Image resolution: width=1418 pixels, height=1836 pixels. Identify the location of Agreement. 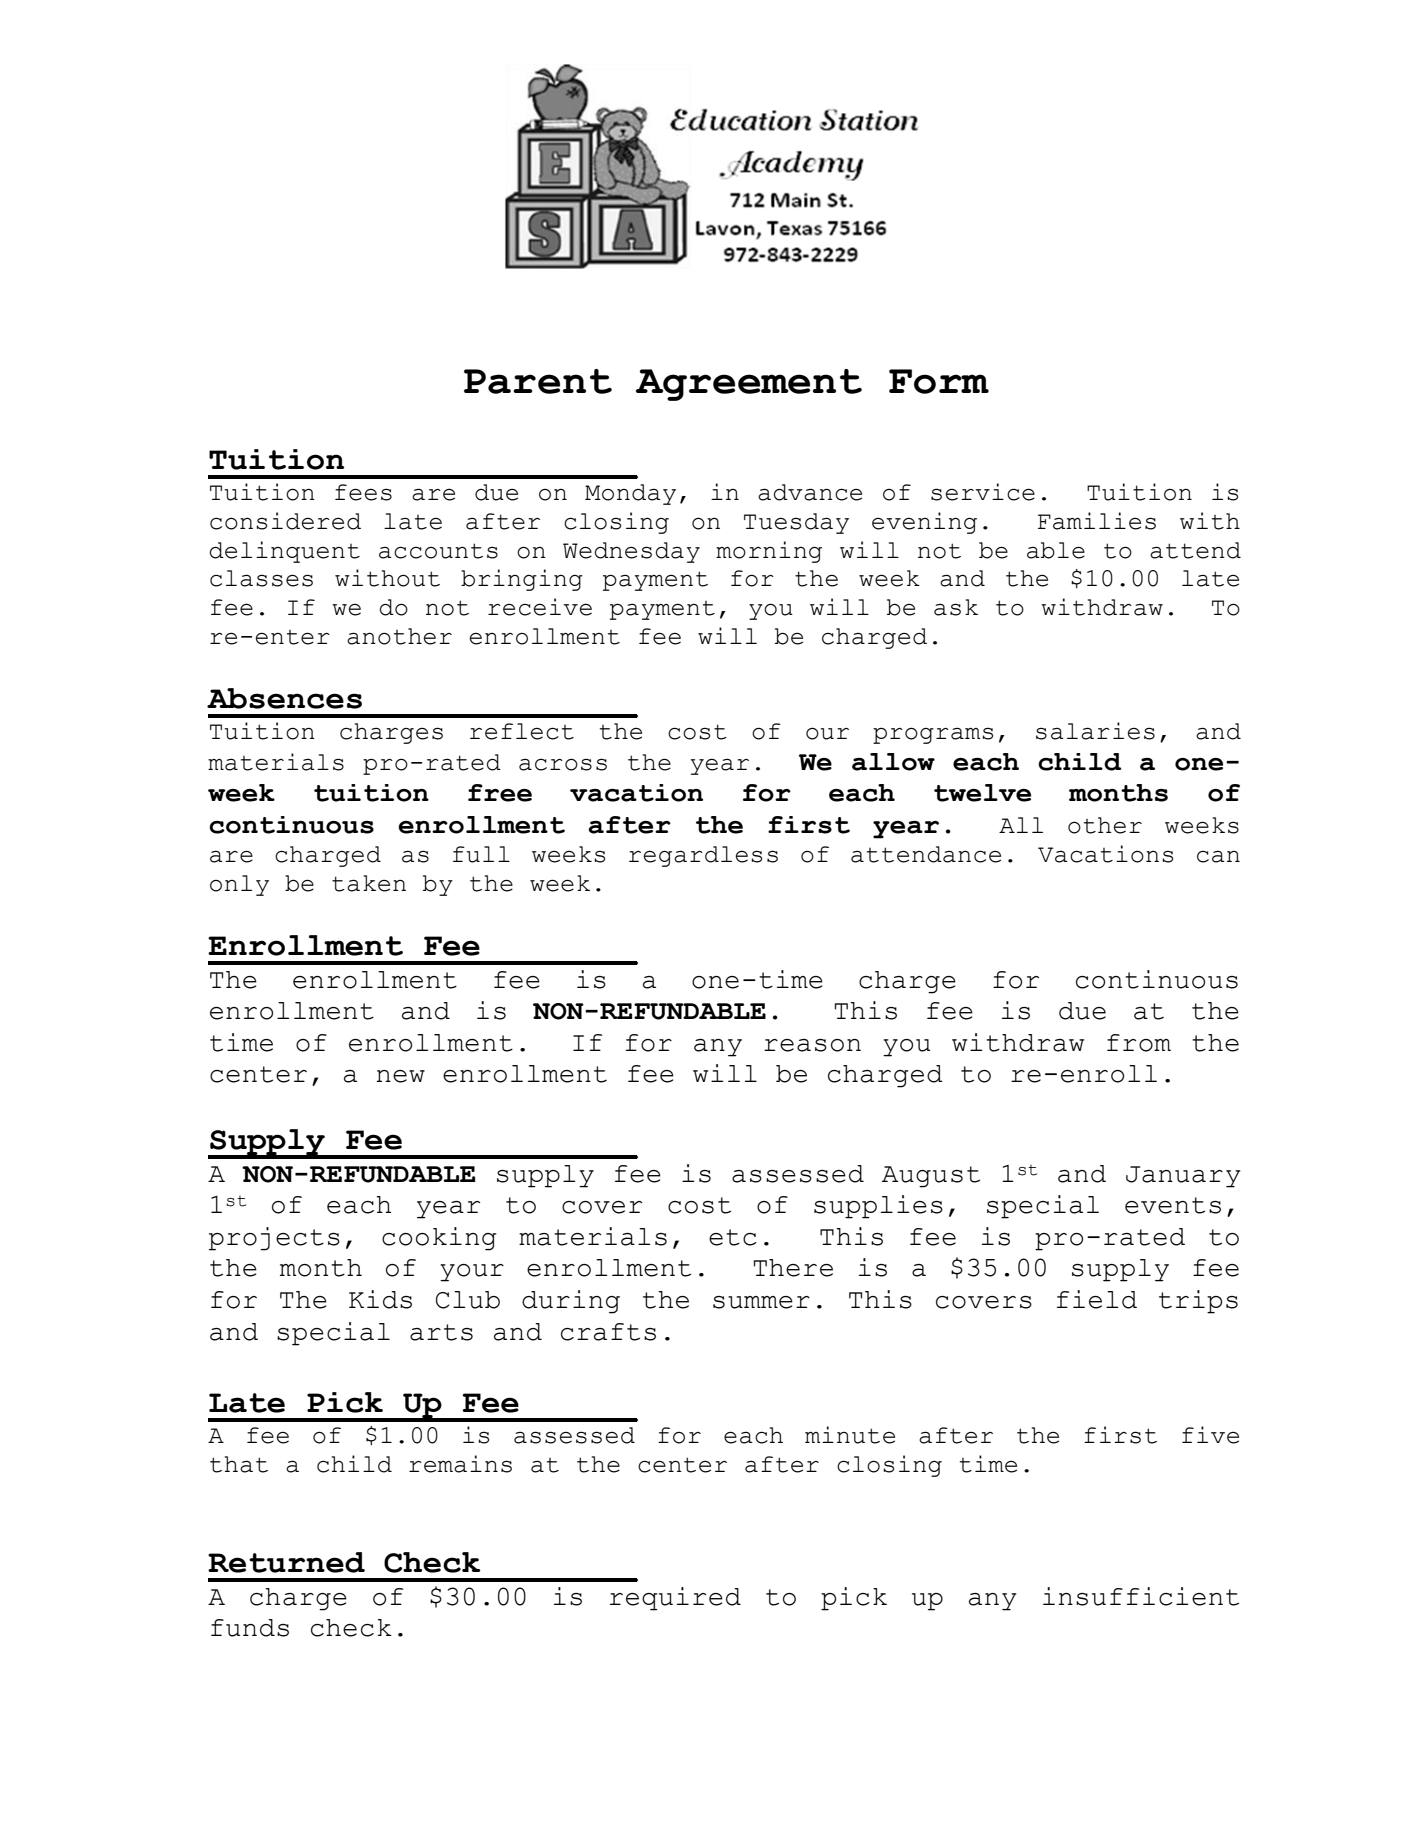
(749, 385).
